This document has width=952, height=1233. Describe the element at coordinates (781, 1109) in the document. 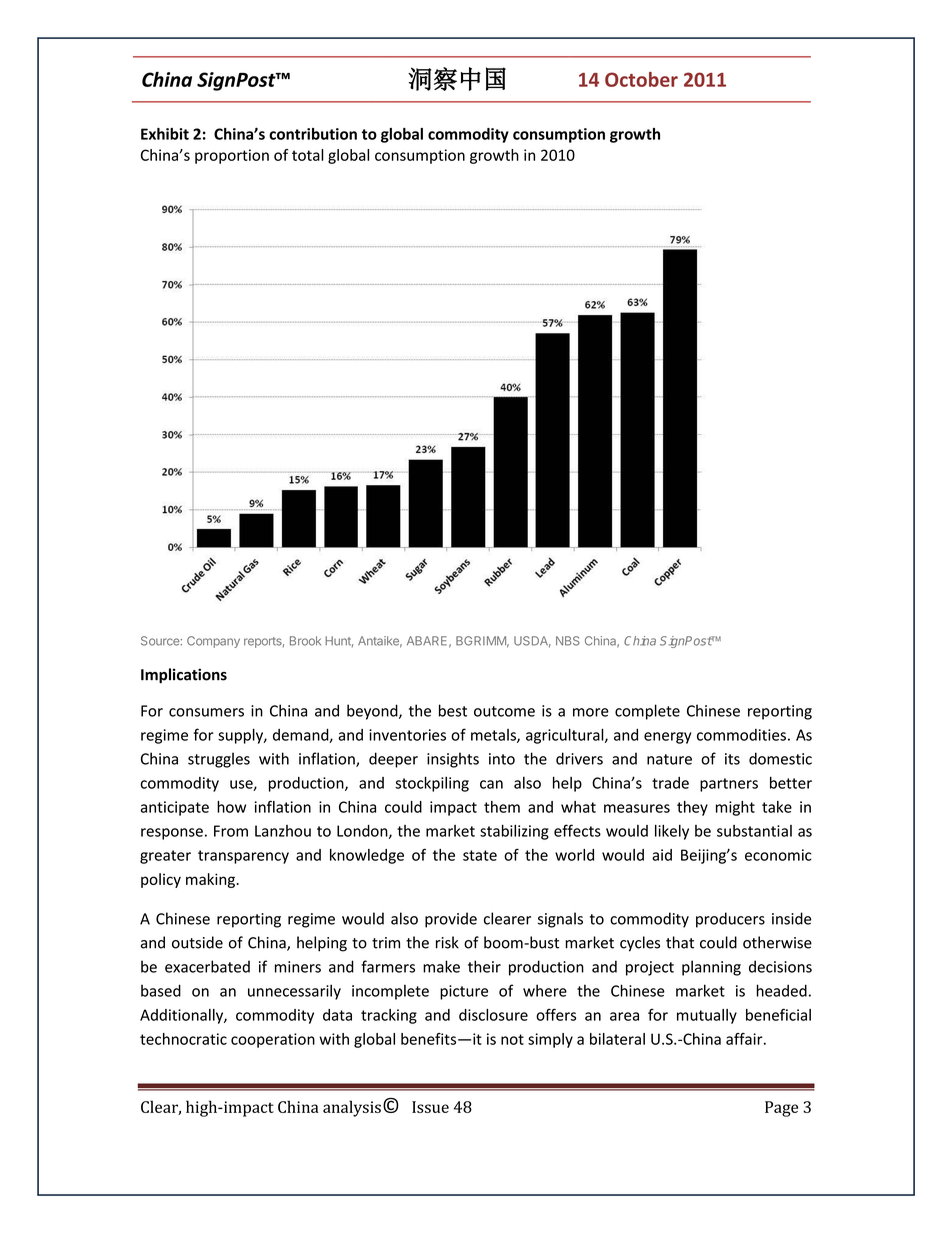

I see `Page` at that location.
